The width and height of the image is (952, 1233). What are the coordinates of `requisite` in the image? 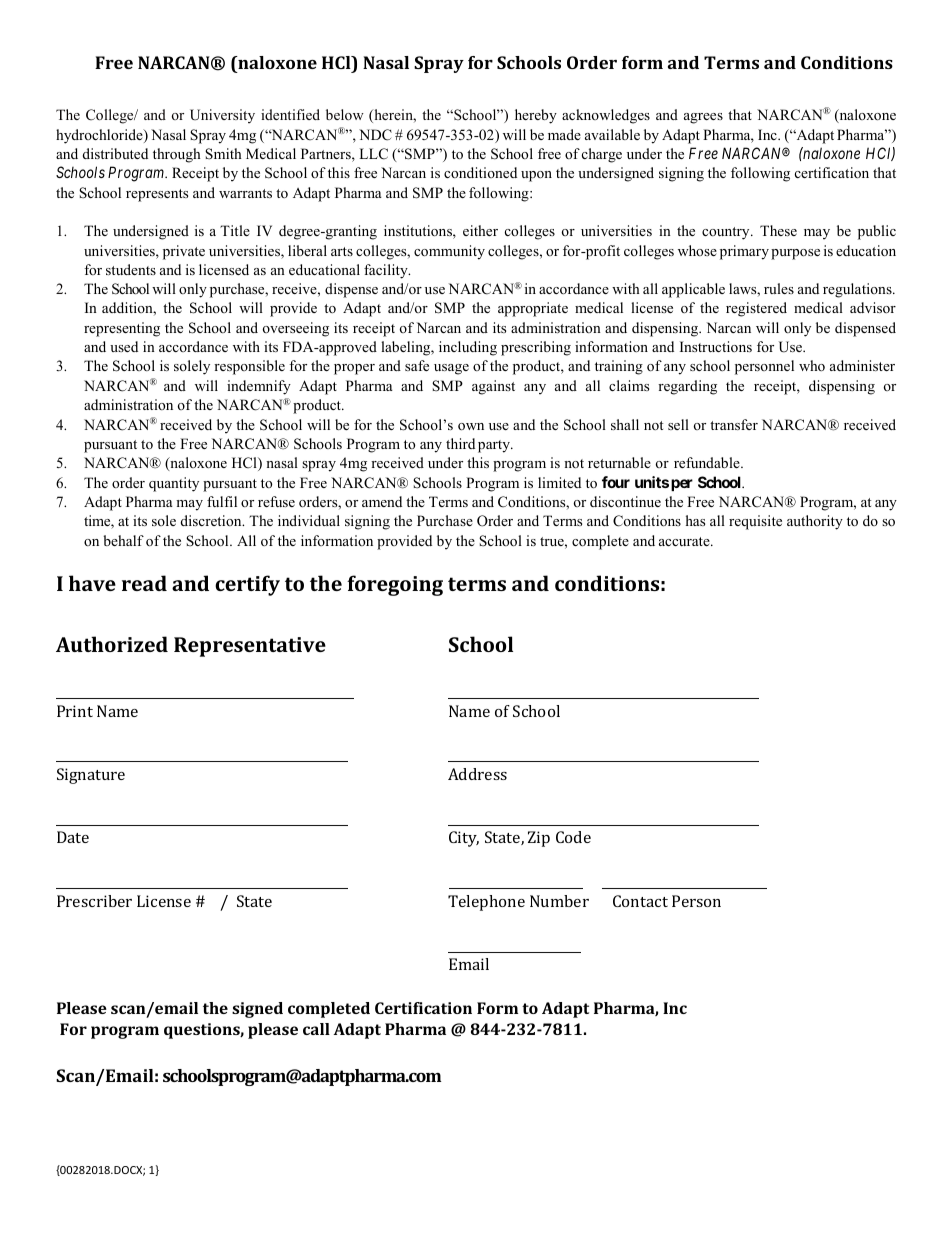 It's located at (755, 522).
